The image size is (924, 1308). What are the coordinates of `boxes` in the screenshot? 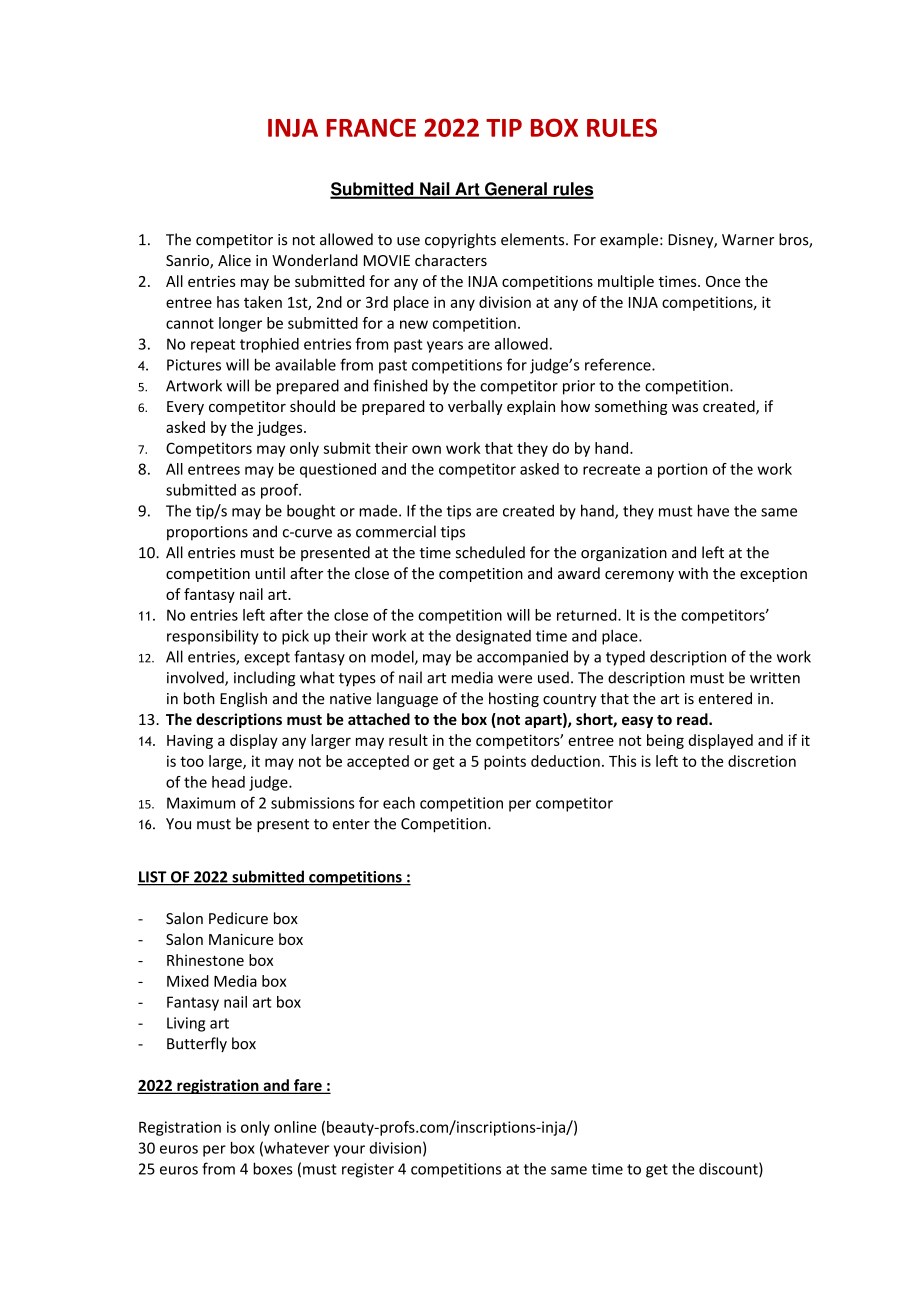 It's located at (273, 1168).
